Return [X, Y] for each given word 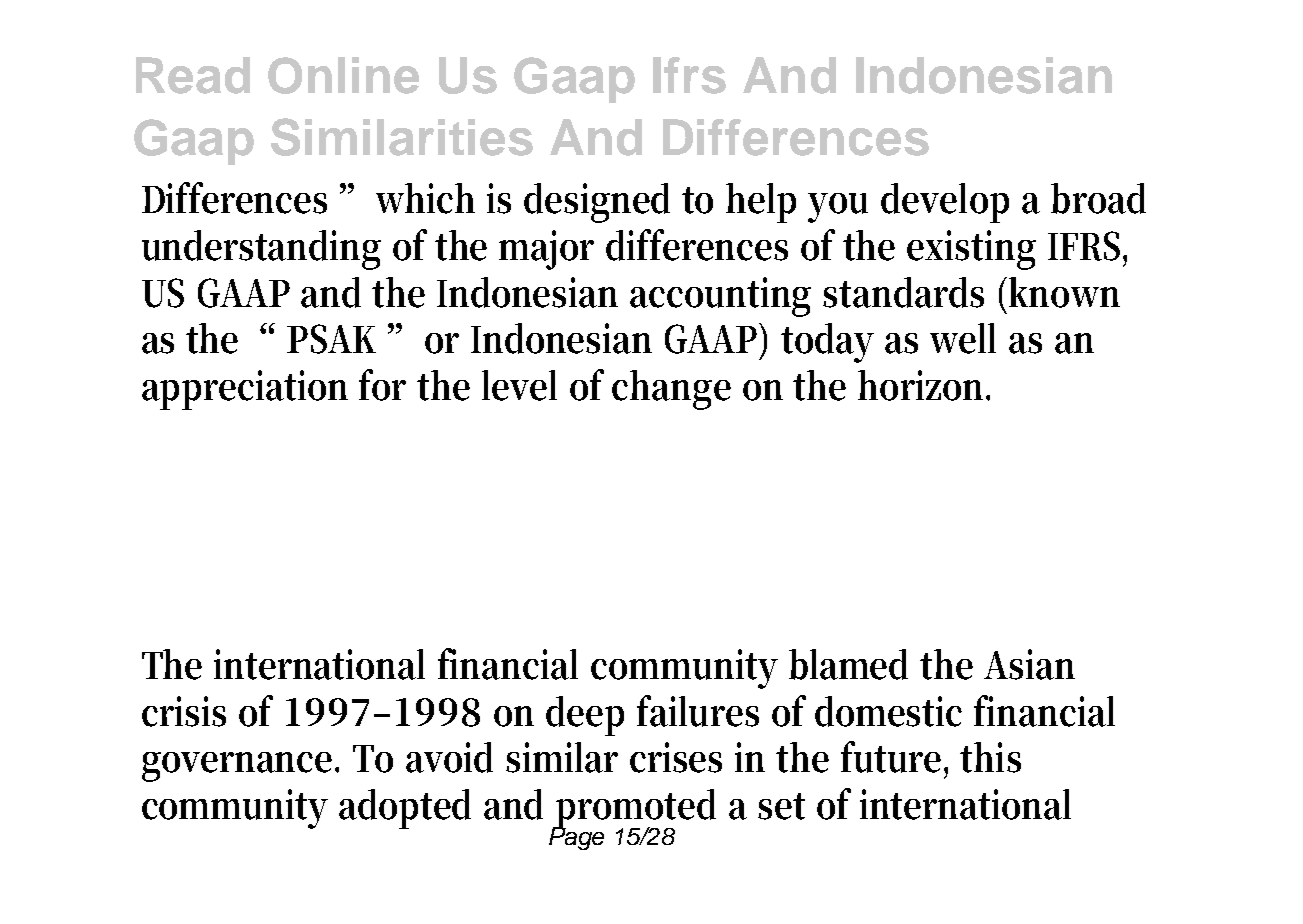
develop [945, 203]
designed [597, 203]
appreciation [245, 390]
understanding [261, 250]
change [671, 390]
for [382, 385]
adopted [405, 809]
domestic [888, 711]
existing [971, 250]
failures [698, 711]
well [963, 338]
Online [343, 75]
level [519, 385]
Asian [1029, 664]
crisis [184, 711]
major [546, 250]
